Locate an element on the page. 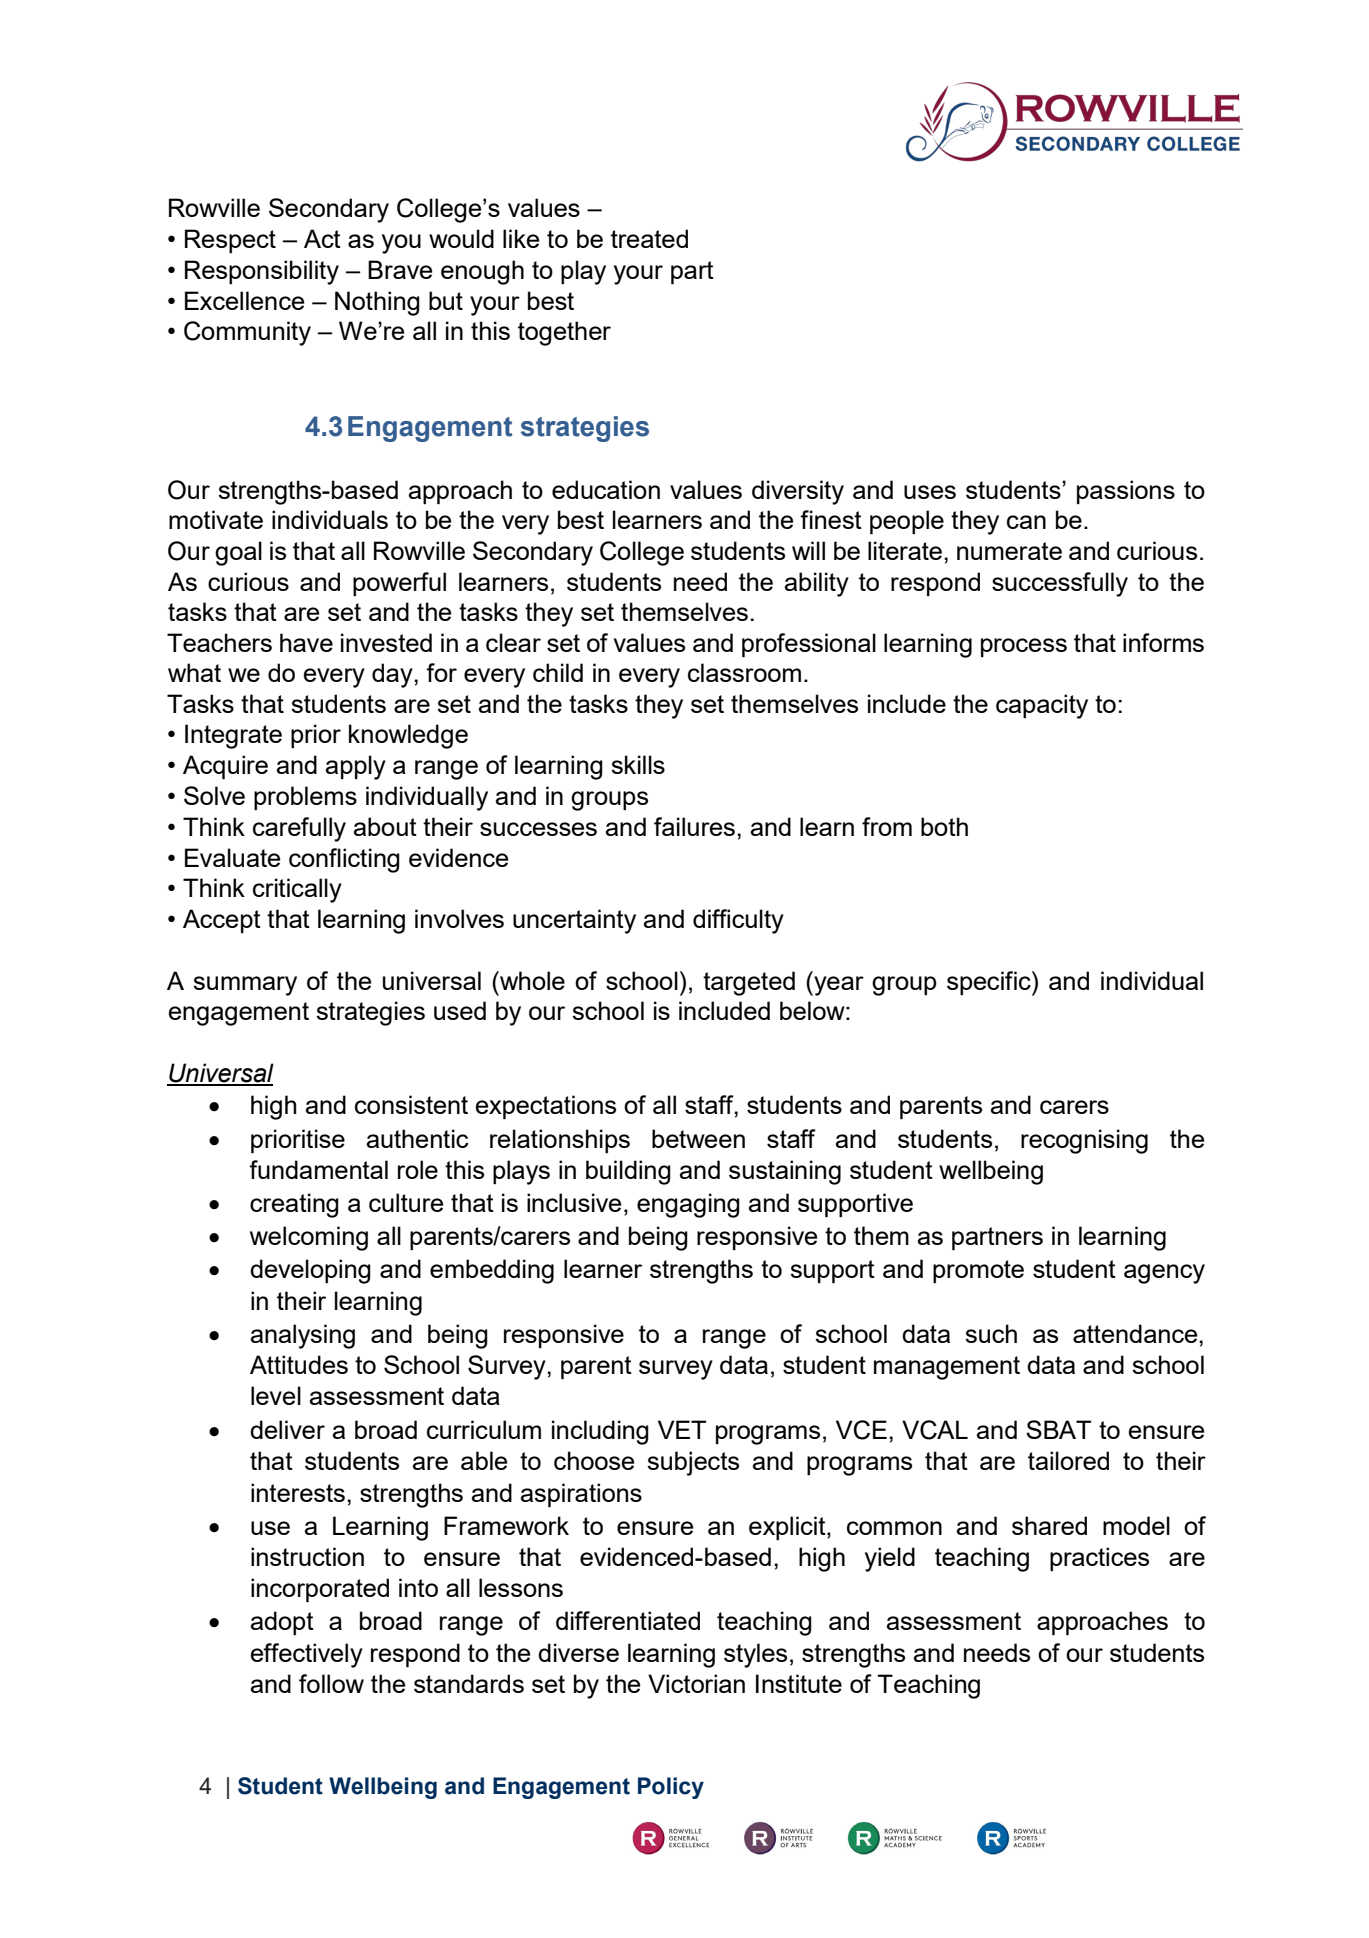  summary is located at coordinates (245, 986).
